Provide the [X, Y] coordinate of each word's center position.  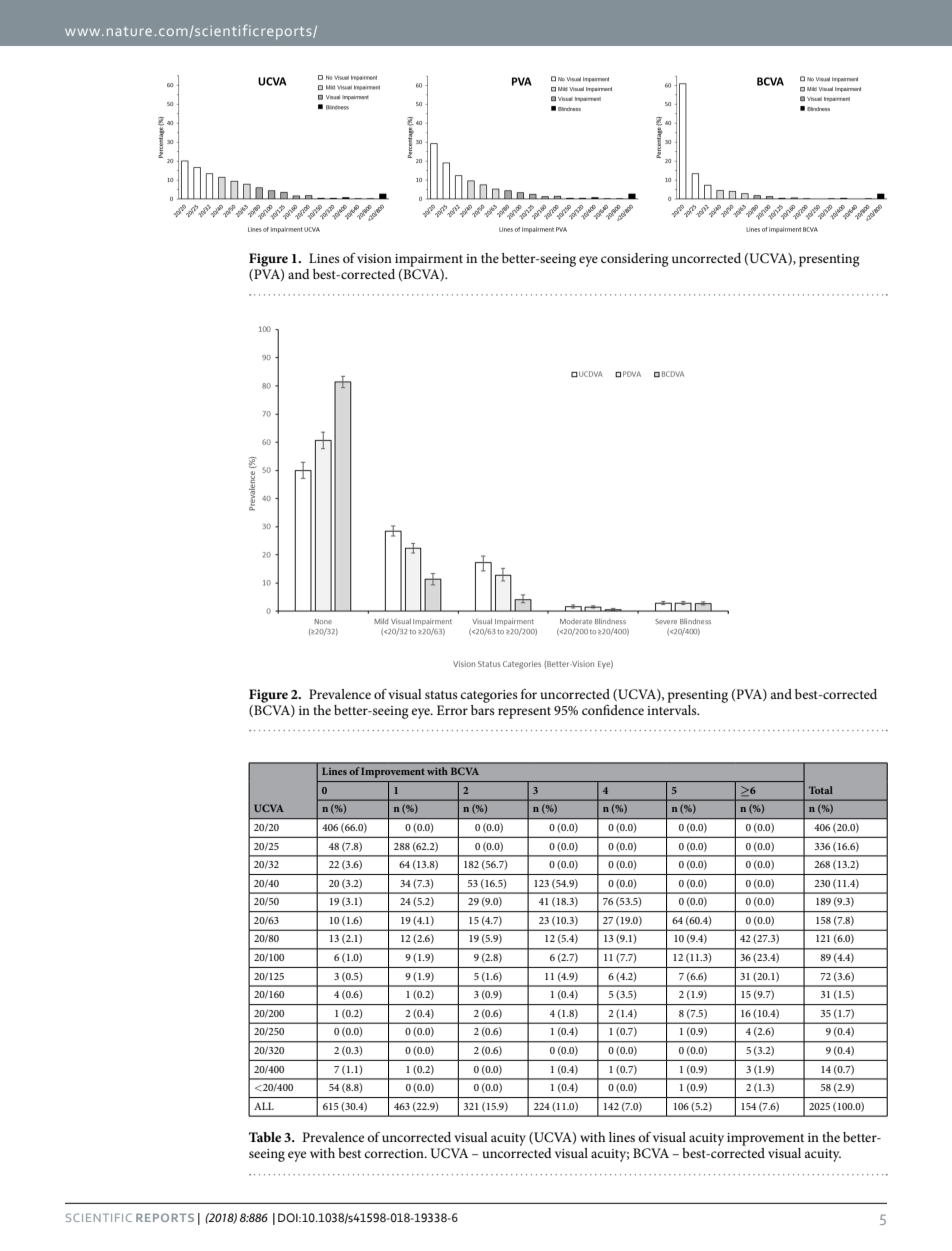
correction [395, 1153]
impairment [429, 260]
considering [635, 260]
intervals [673, 708]
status [441, 695]
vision [374, 258]
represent [524, 713]
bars [483, 708]
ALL [264, 1106]
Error [452, 710]
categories [489, 696]
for [529, 694]
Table [265, 1137]
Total [821, 790]
